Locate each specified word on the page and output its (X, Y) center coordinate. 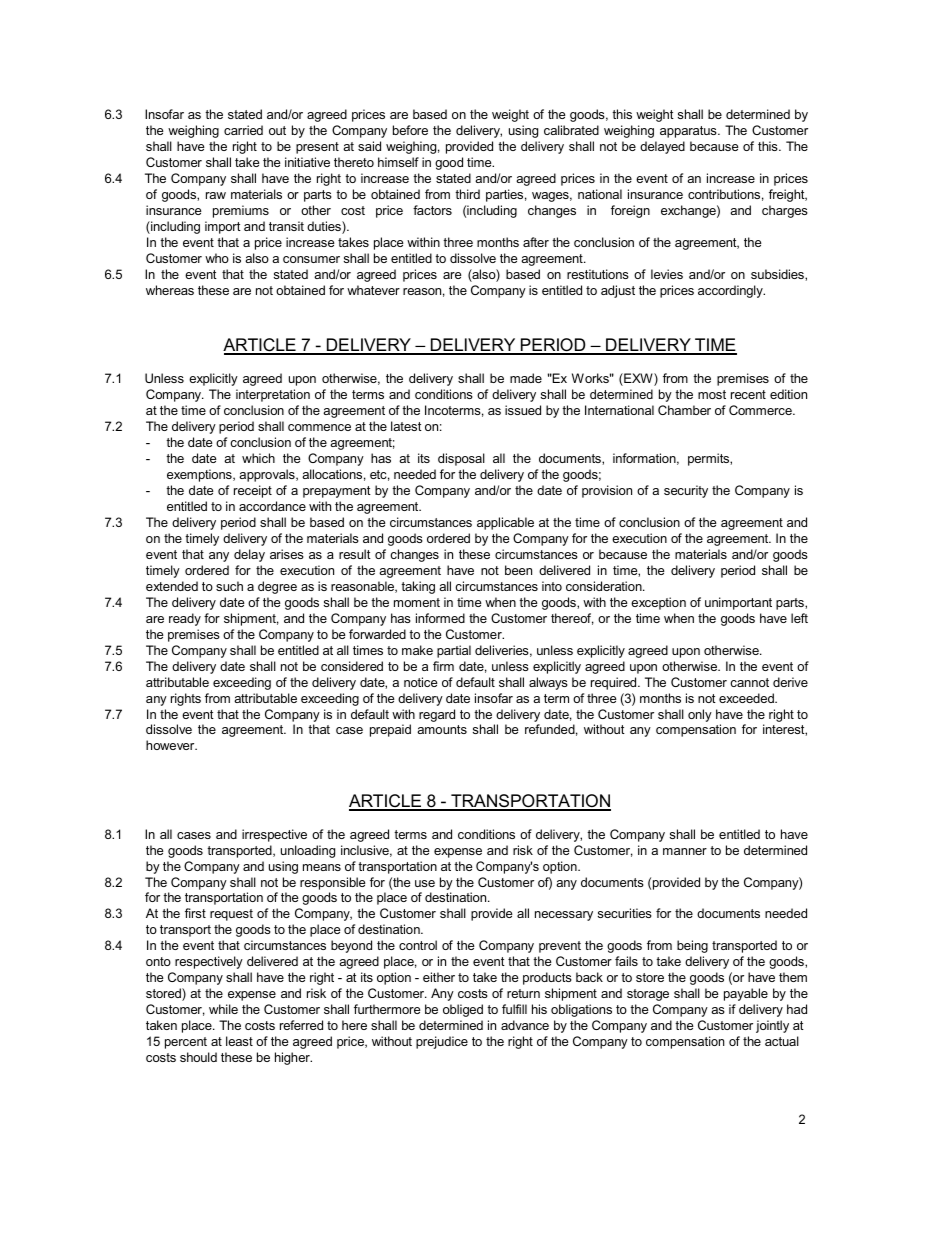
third (467, 194)
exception (658, 603)
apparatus (689, 132)
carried (243, 130)
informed (440, 618)
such (229, 586)
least (239, 1041)
